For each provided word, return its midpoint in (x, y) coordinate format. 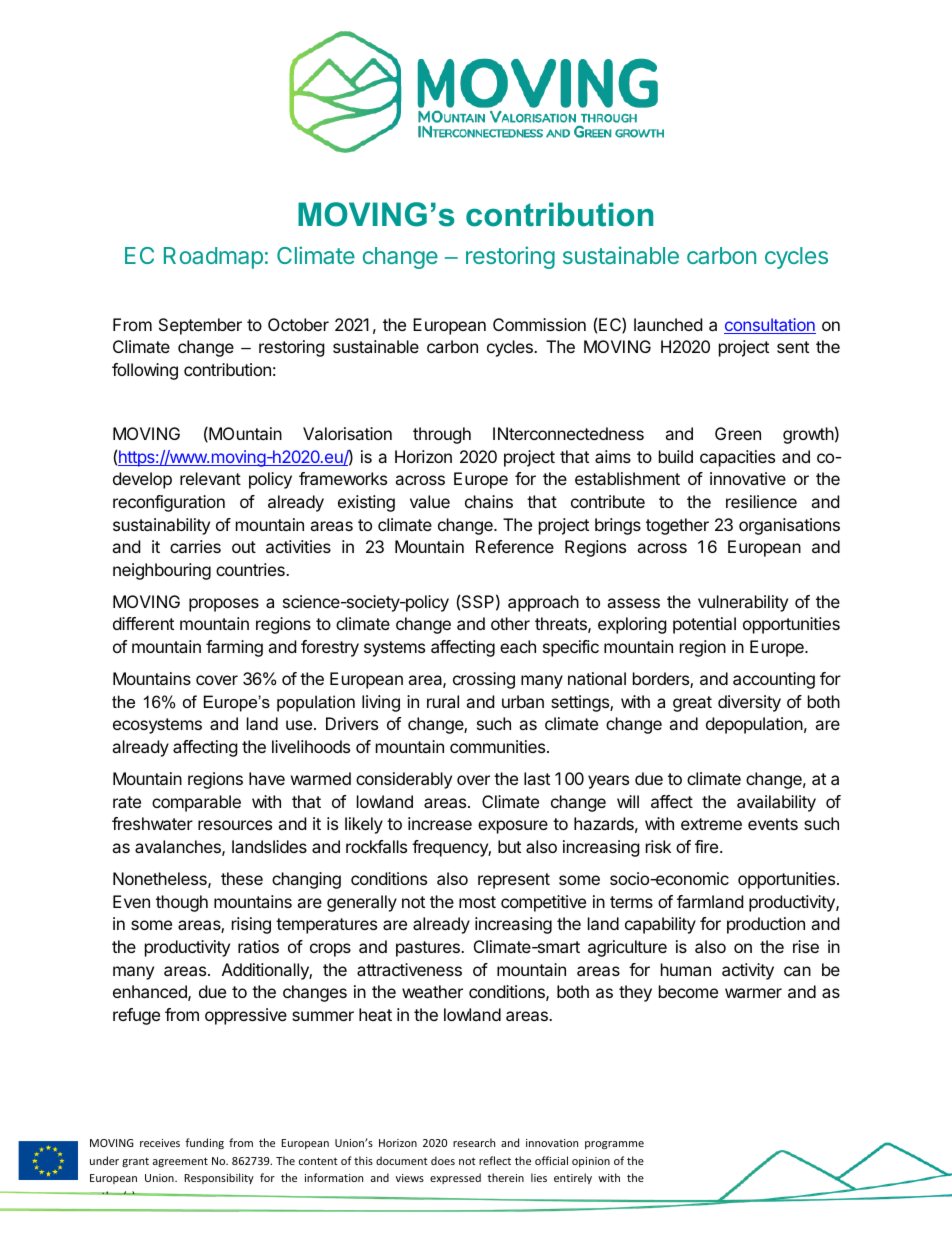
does (443, 1160)
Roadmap (213, 258)
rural (443, 701)
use (299, 725)
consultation (770, 326)
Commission (539, 324)
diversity (749, 703)
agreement (180, 1162)
